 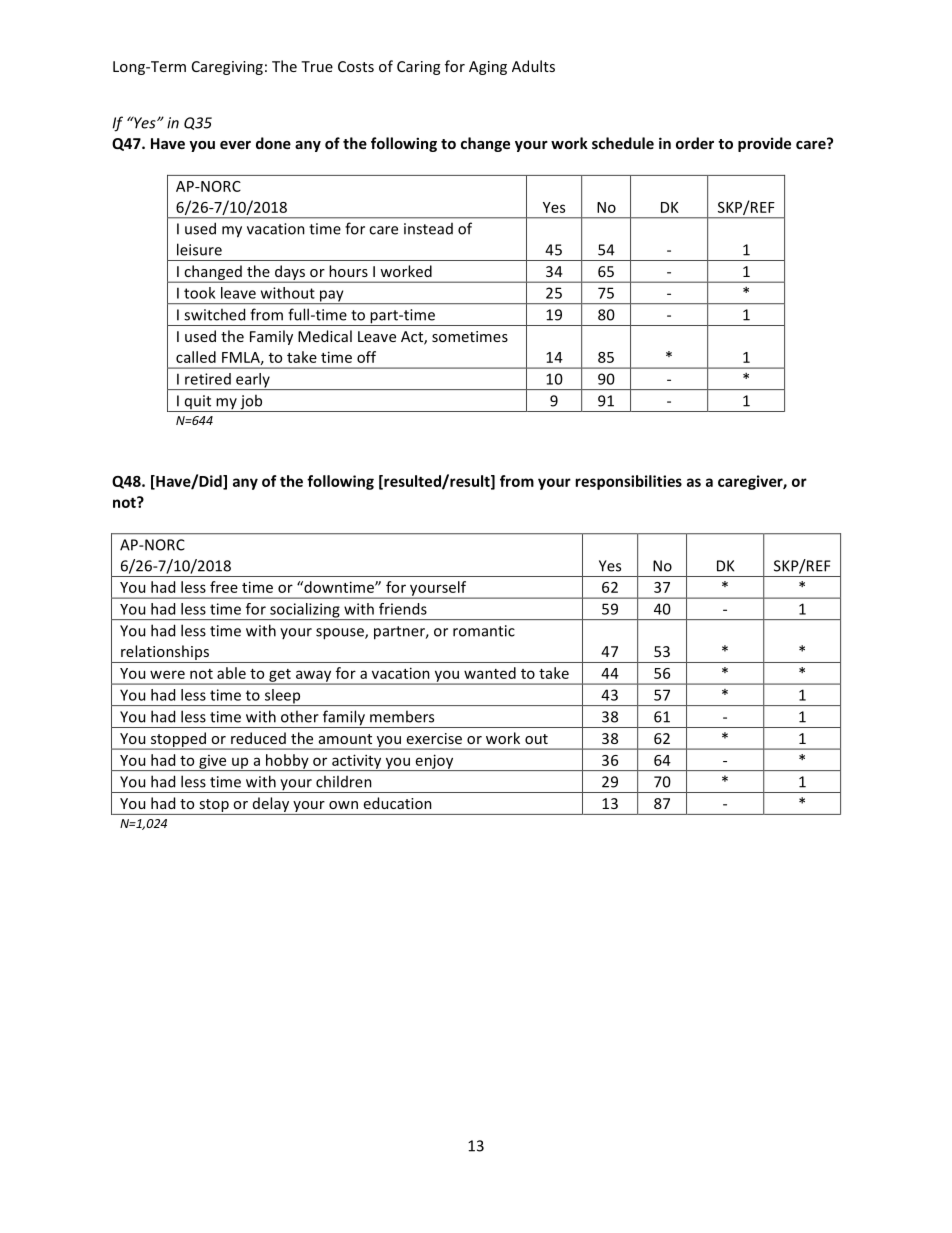 What do you see at coordinates (628, 482) in the image?
I see `responsibilities` at bounding box center [628, 482].
